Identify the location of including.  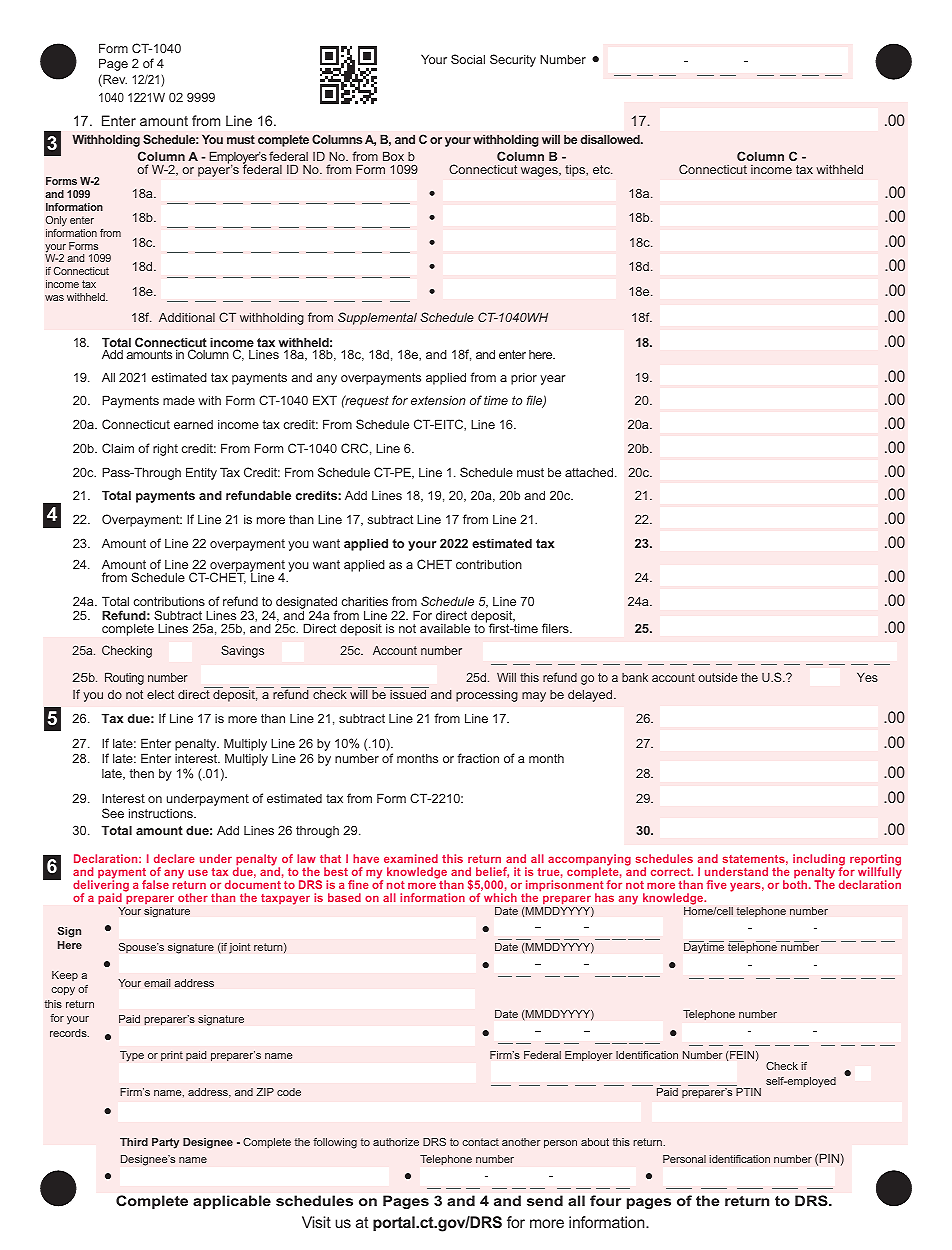
(819, 861).
